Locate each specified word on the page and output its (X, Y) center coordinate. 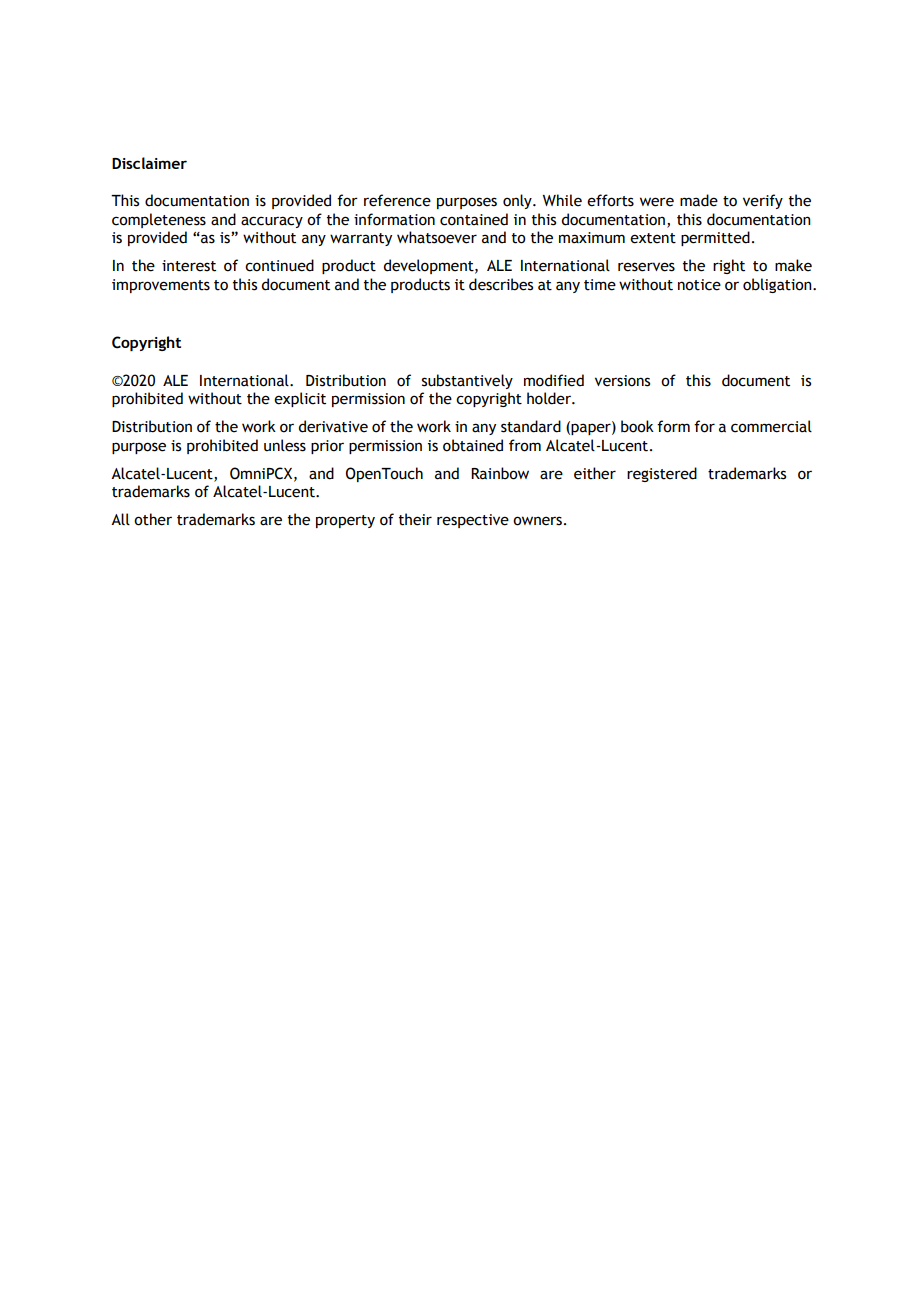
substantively (467, 381)
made (699, 200)
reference (397, 200)
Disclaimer (149, 163)
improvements (161, 286)
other (153, 519)
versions (622, 381)
